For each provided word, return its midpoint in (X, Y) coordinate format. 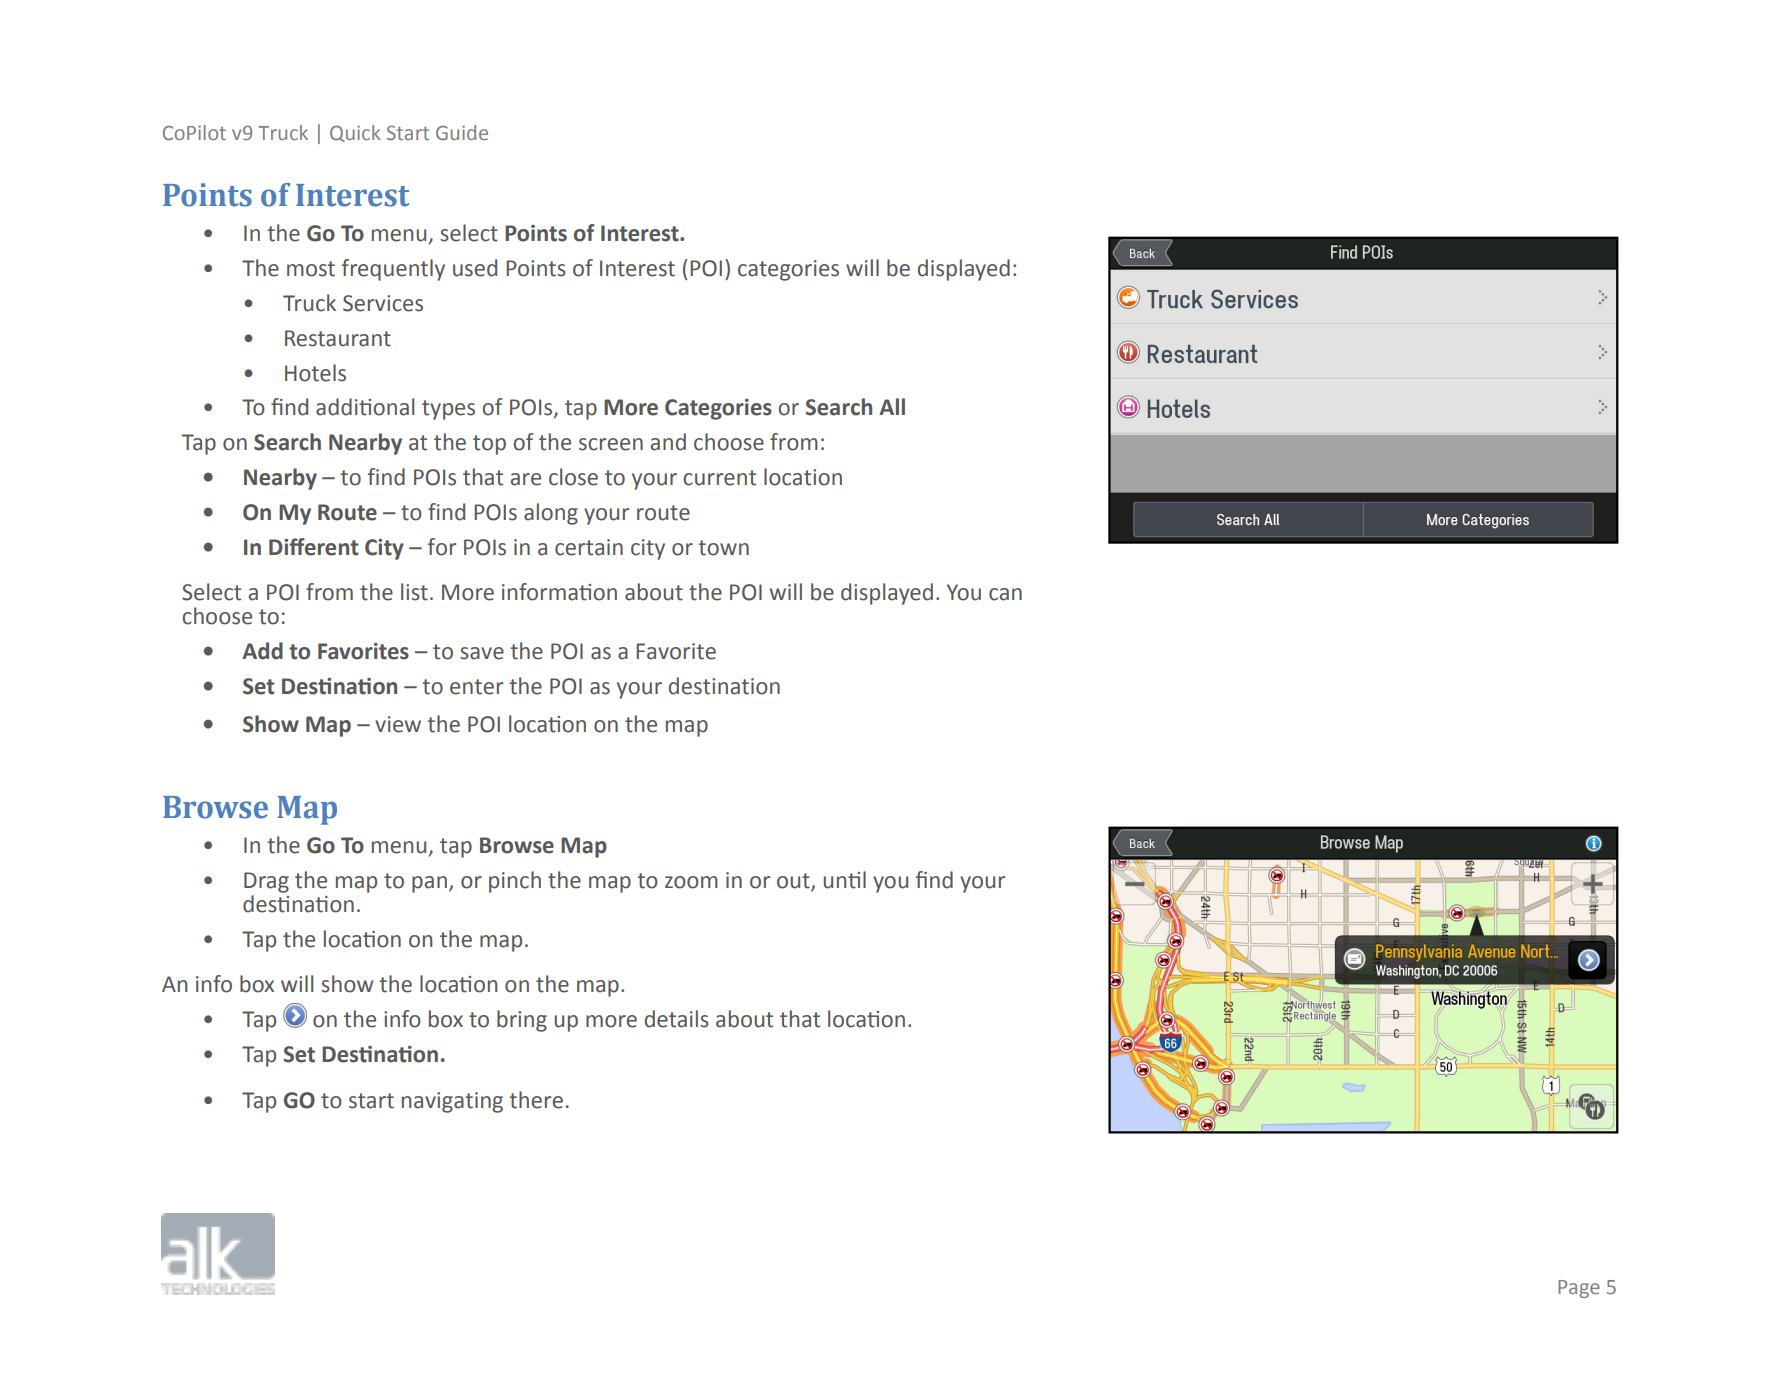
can (1005, 594)
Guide (462, 132)
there (536, 1100)
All (892, 406)
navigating (452, 1102)
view (398, 724)
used (475, 268)
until (844, 880)
